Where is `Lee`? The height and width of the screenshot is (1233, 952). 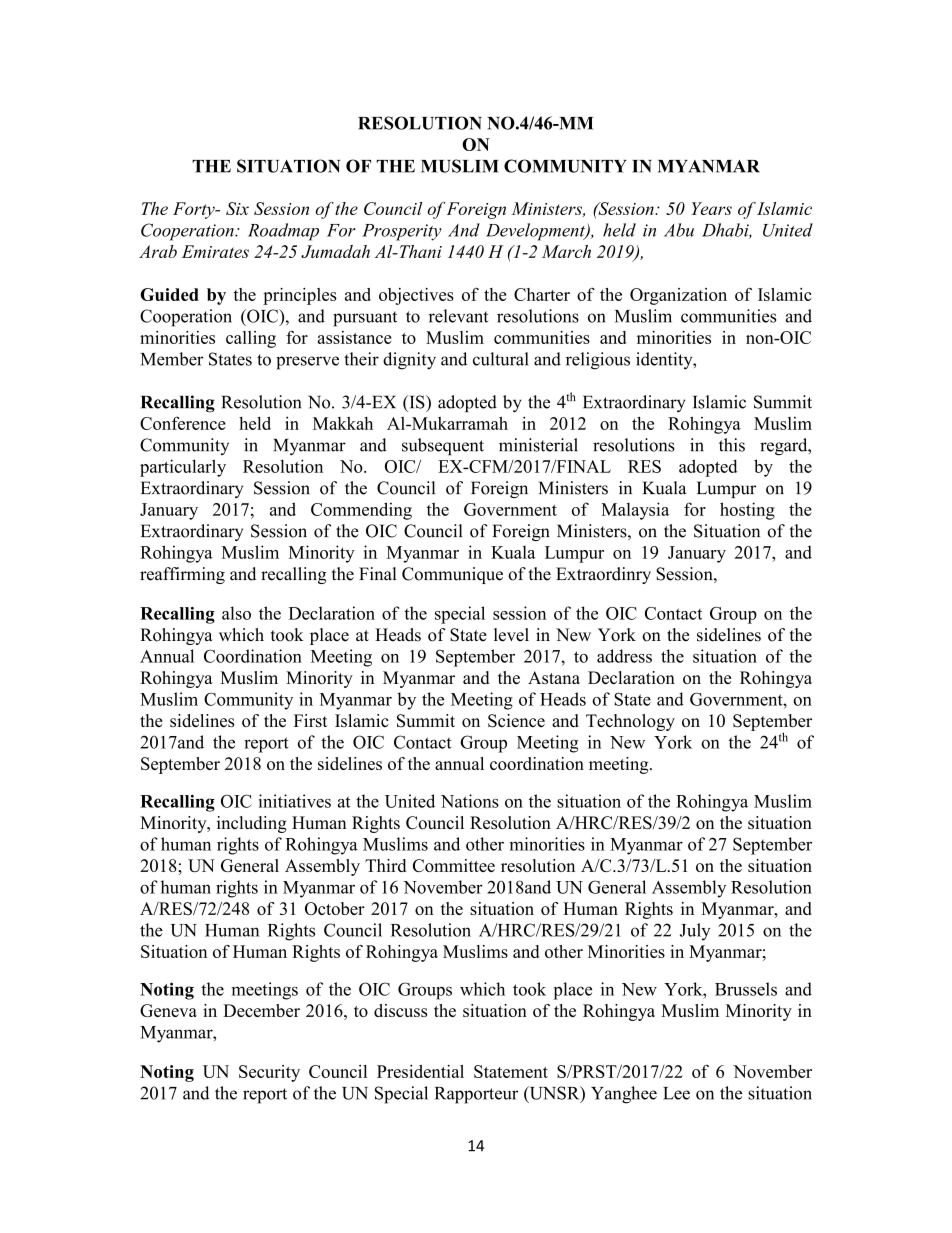 Lee is located at coordinates (676, 1093).
